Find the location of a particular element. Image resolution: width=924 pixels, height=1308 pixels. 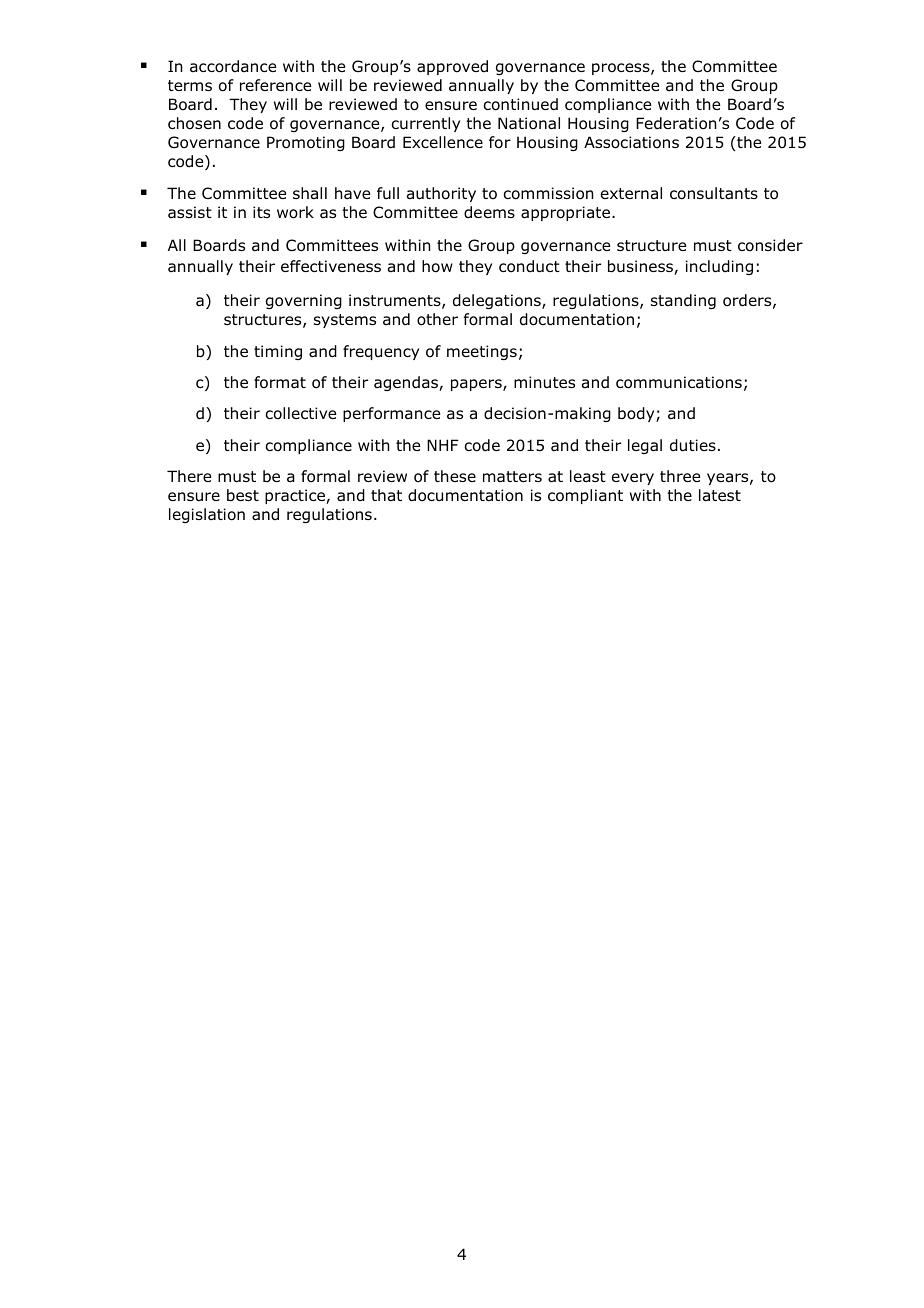

delegations is located at coordinates (498, 301).
